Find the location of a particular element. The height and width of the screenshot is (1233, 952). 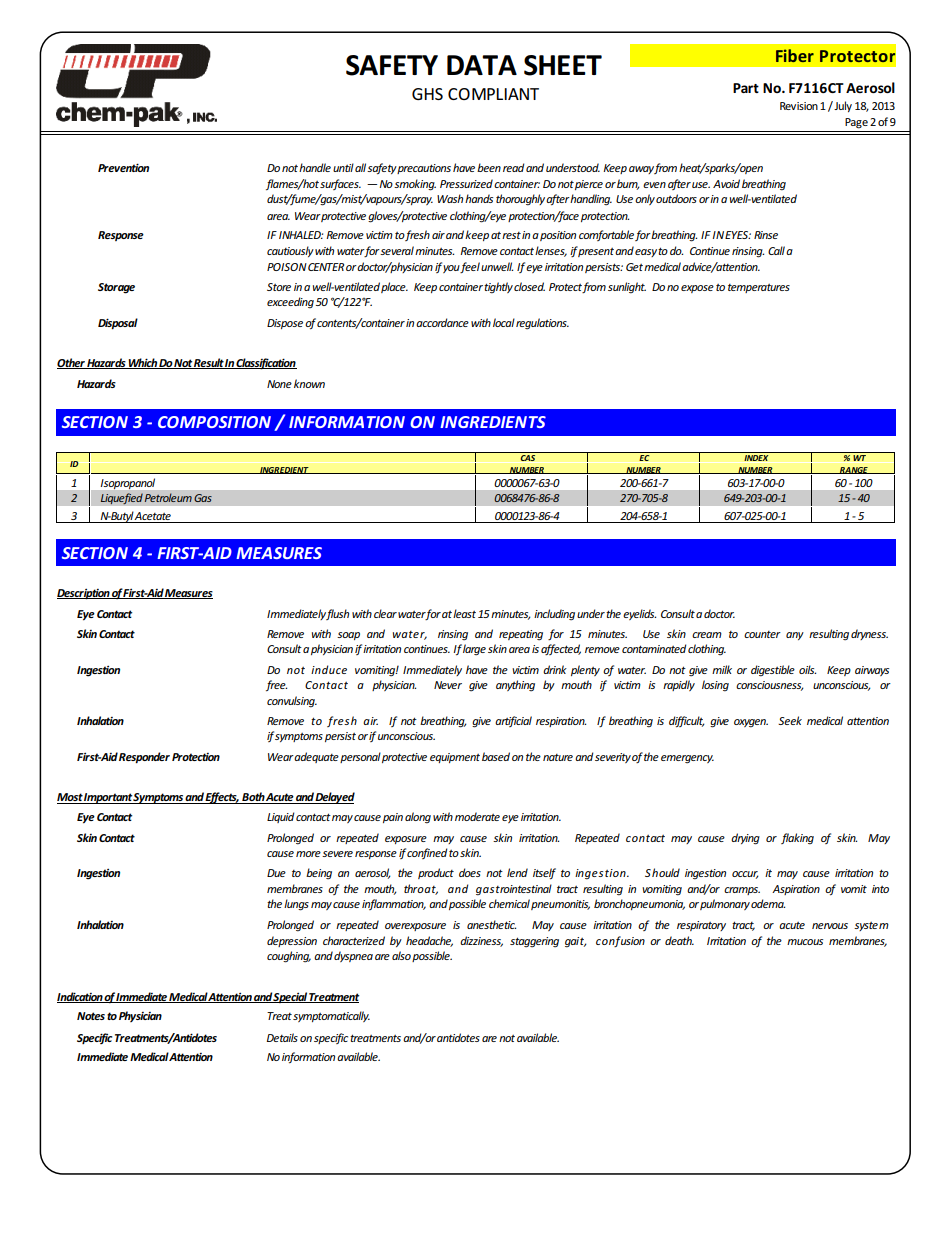

feel is located at coordinates (470, 267).
